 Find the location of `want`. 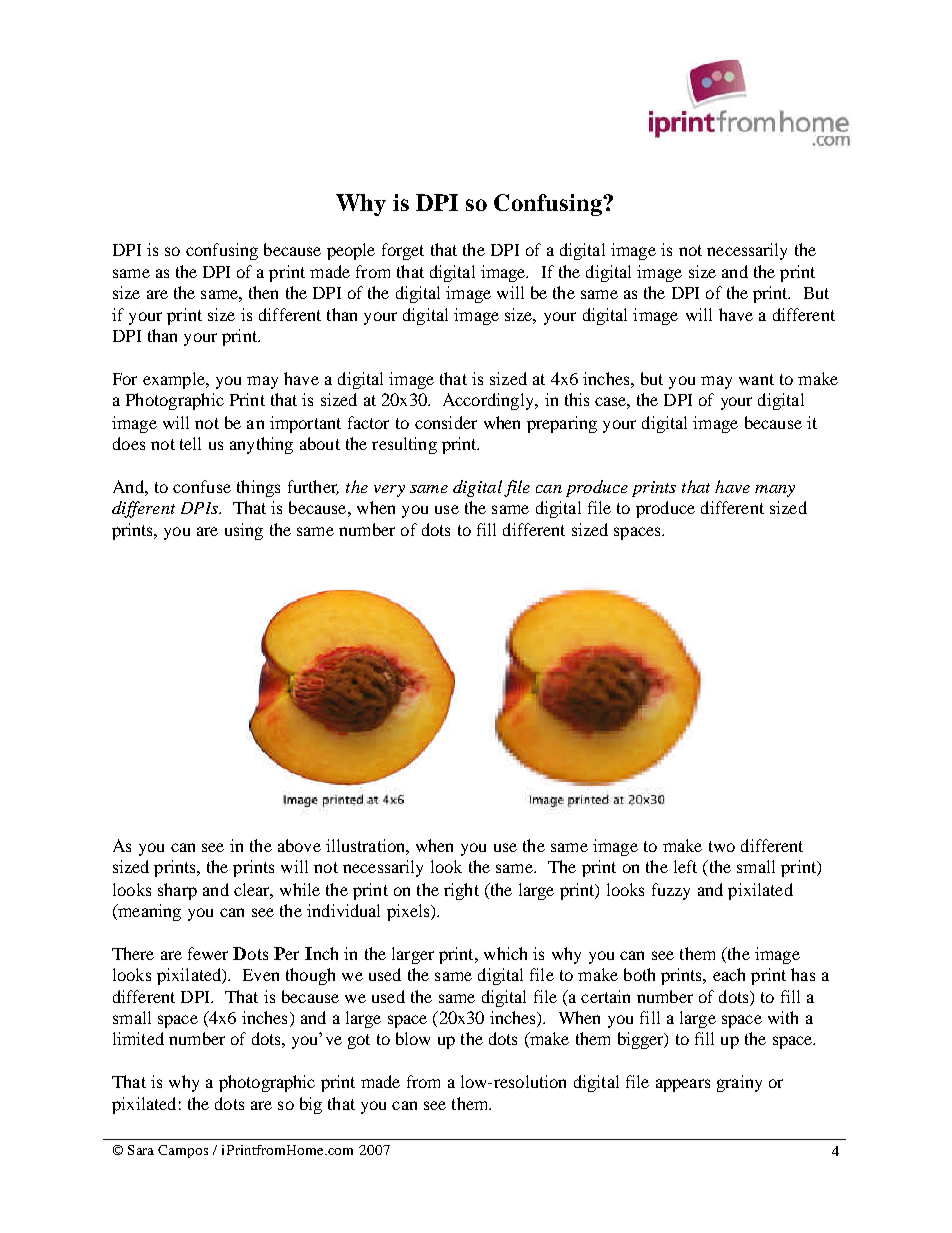

want is located at coordinates (756, 379).
